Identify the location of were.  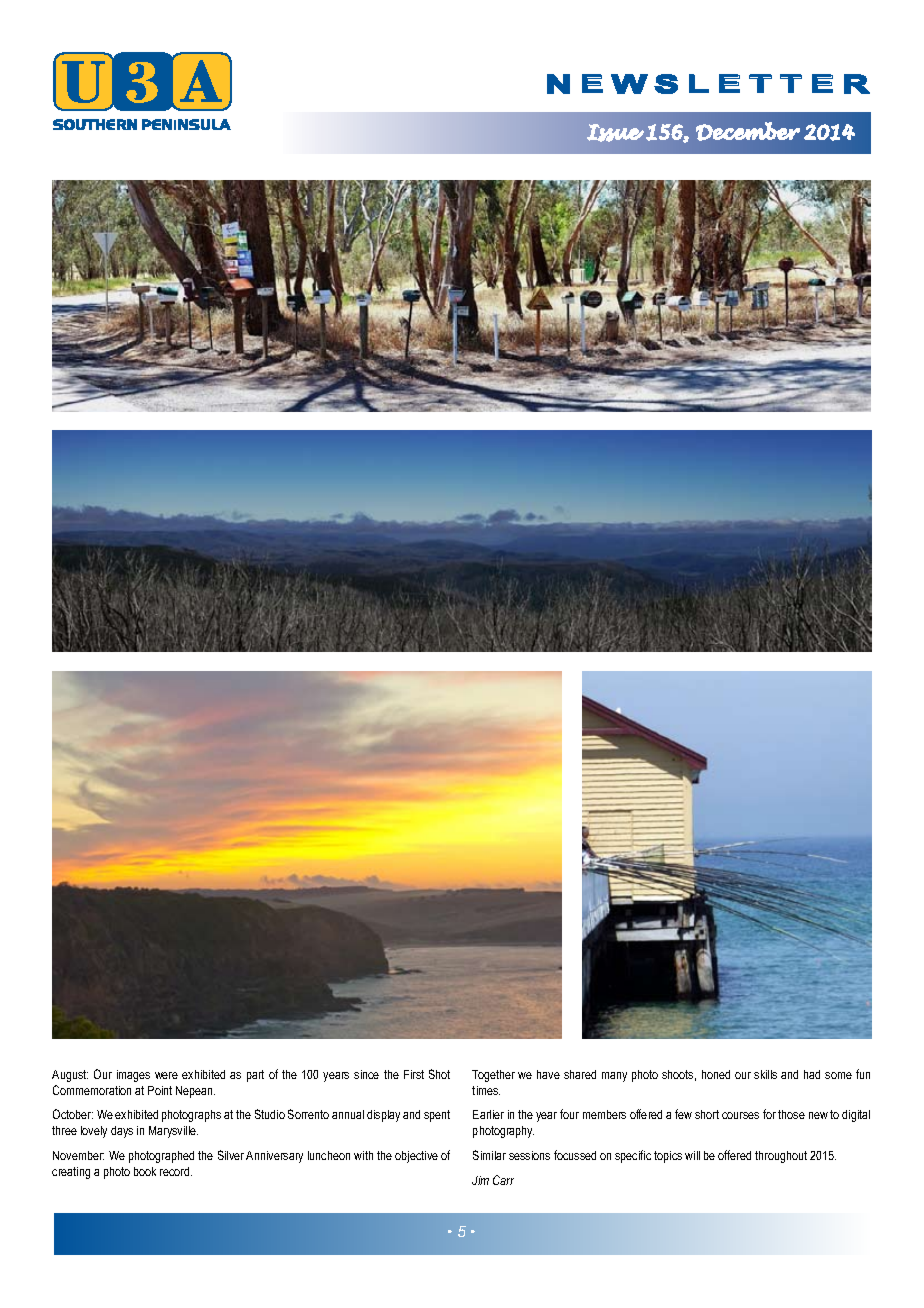
(166, 1075).
